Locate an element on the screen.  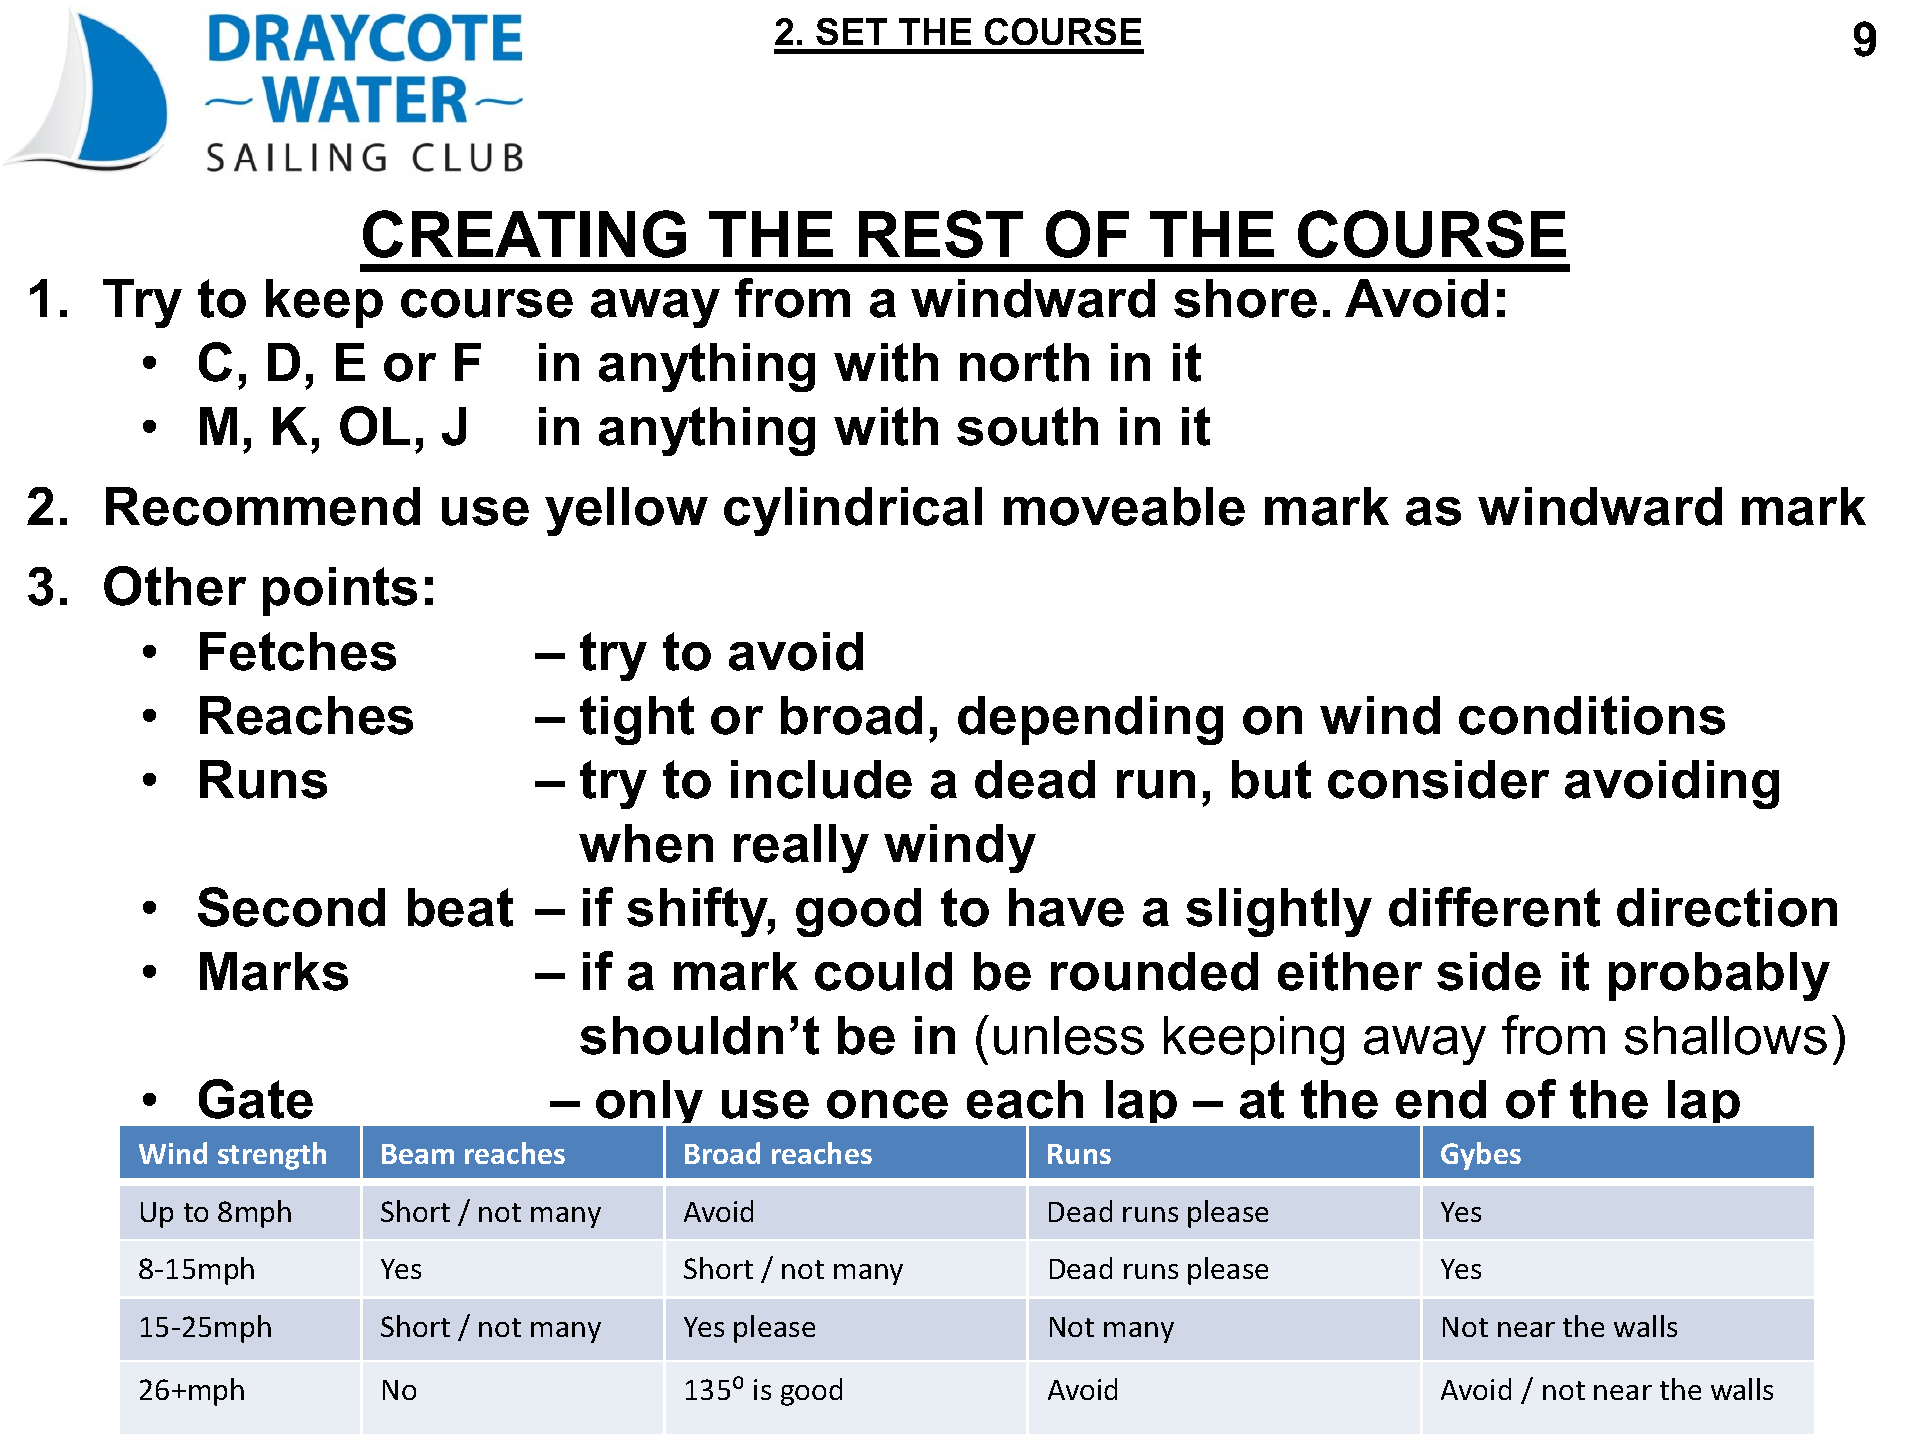
have is located at coordinates (1066, 907).
